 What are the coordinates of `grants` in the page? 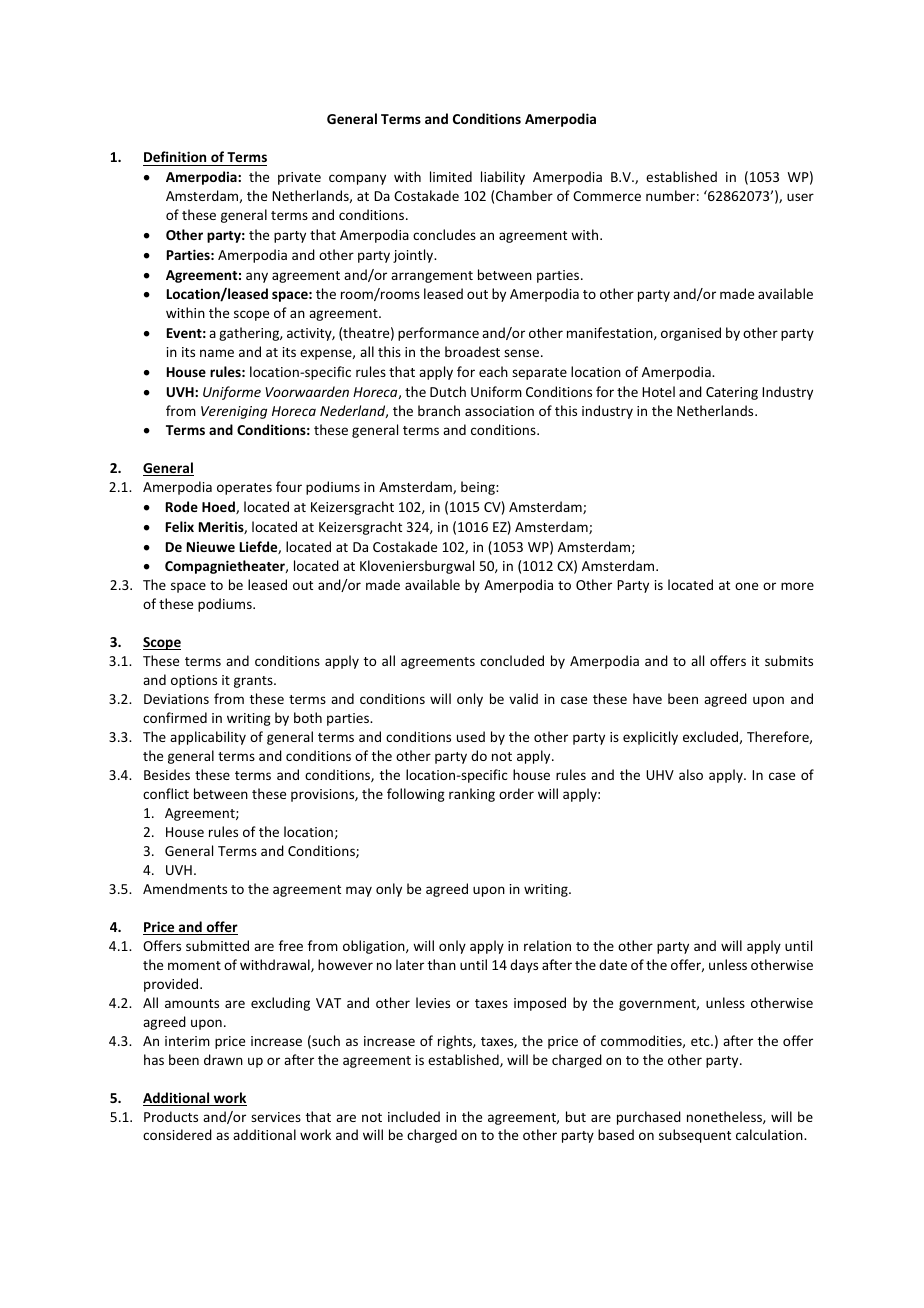 It's located at (254, 682).
